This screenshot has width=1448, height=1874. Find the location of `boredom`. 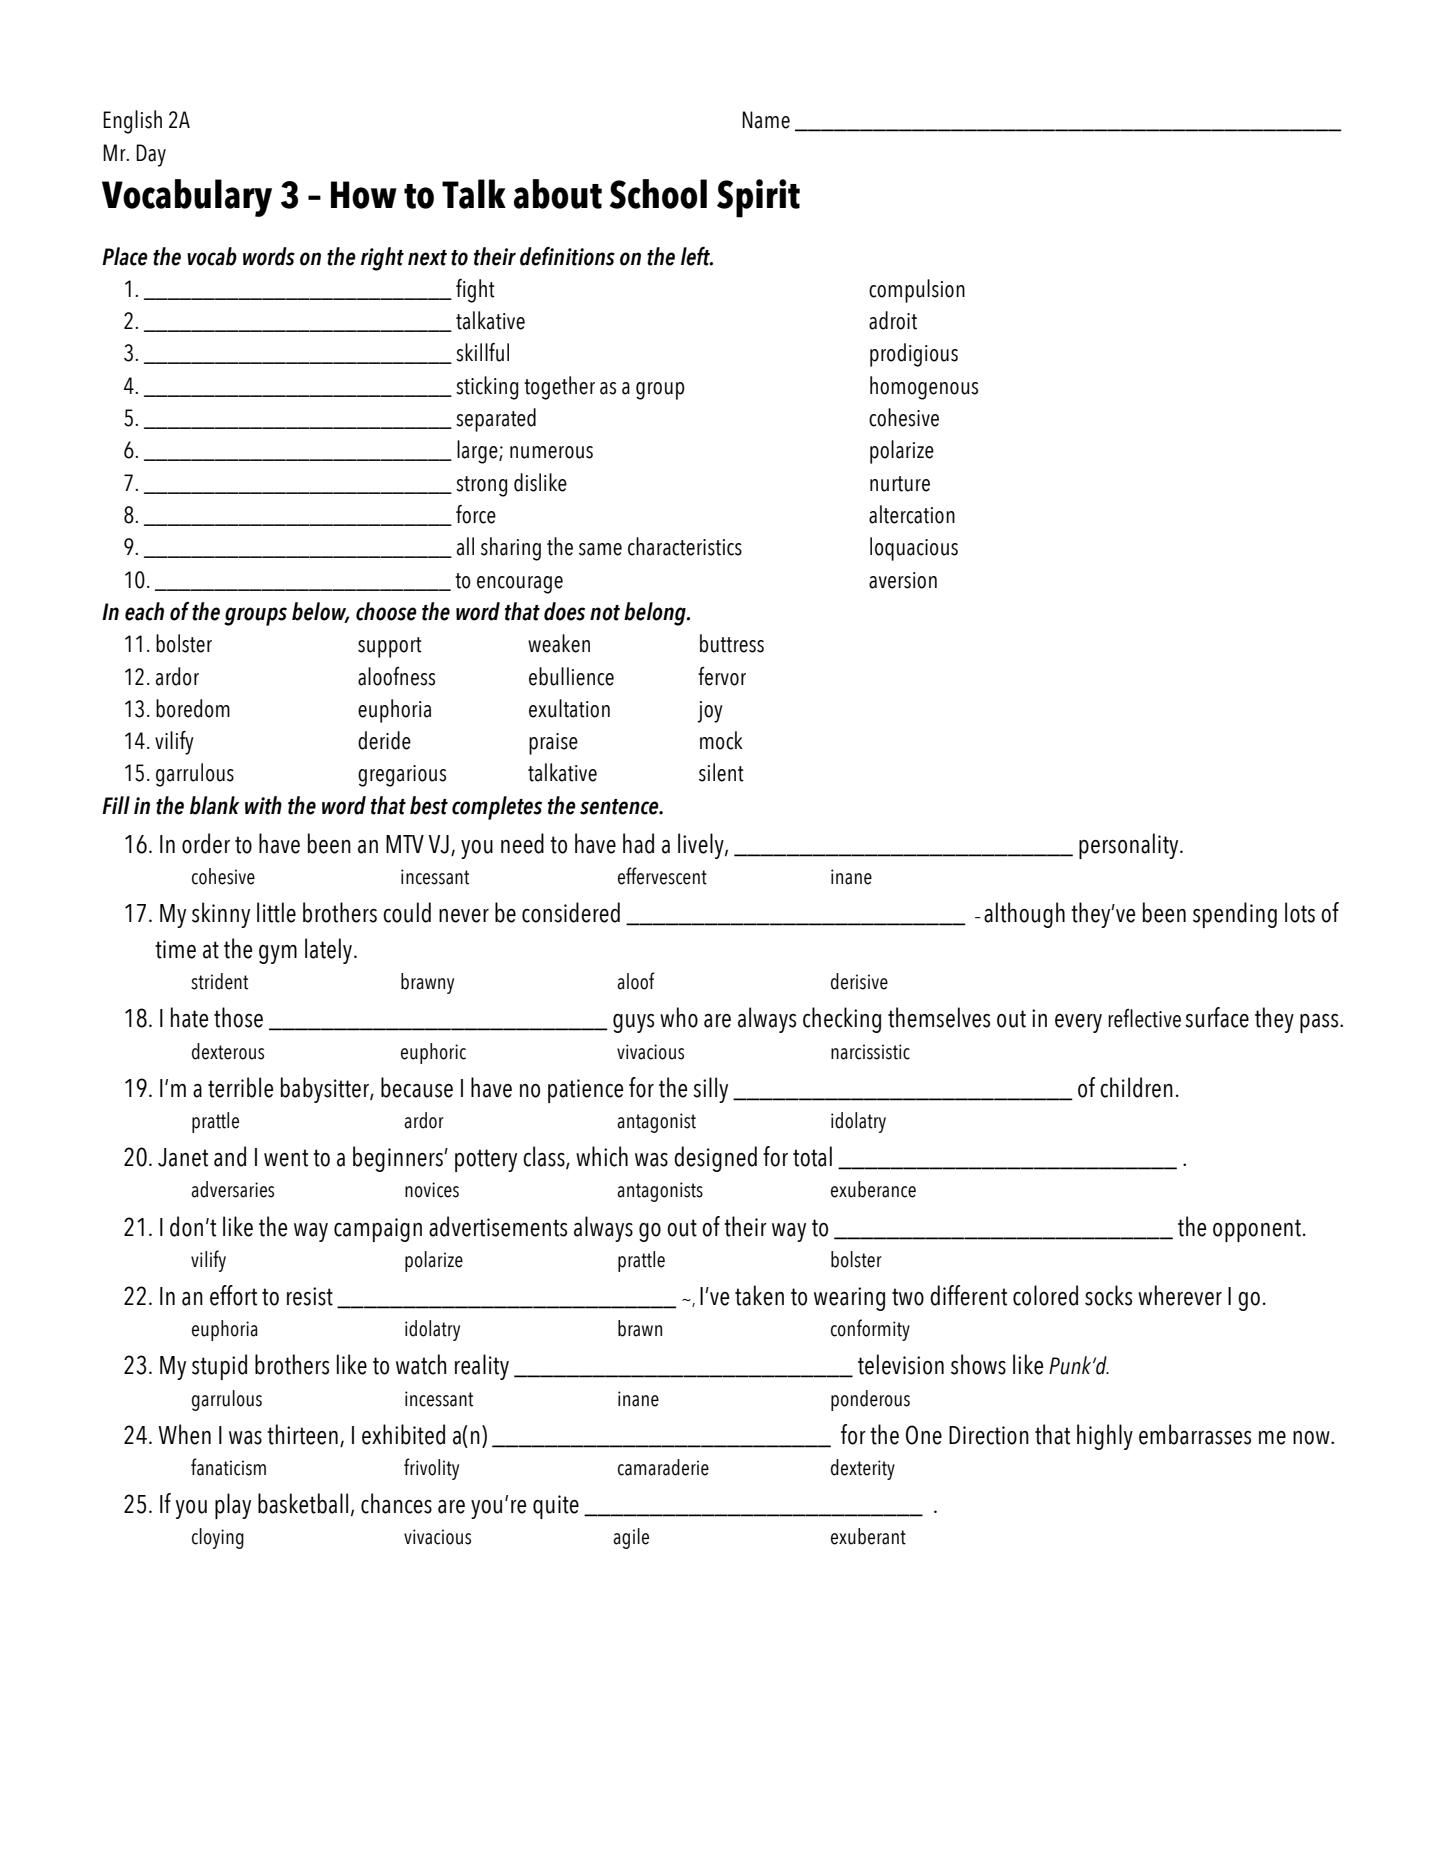

boredom is located at coordinates (193, 708).
